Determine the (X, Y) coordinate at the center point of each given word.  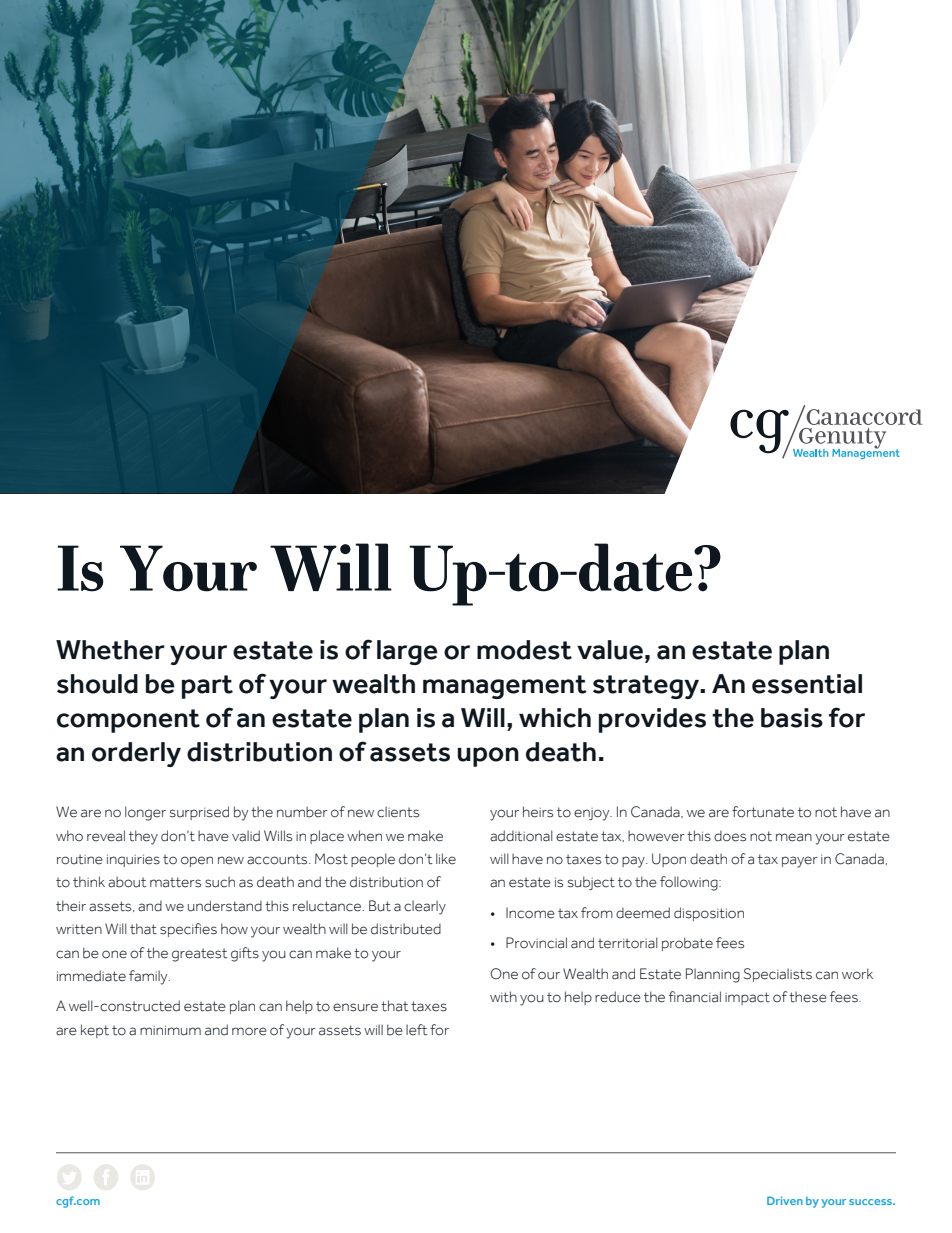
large (407, 652)
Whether (110, 650)
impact (747, 998)
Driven (785, 1200)
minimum (170, 1030)
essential (807, 684)
